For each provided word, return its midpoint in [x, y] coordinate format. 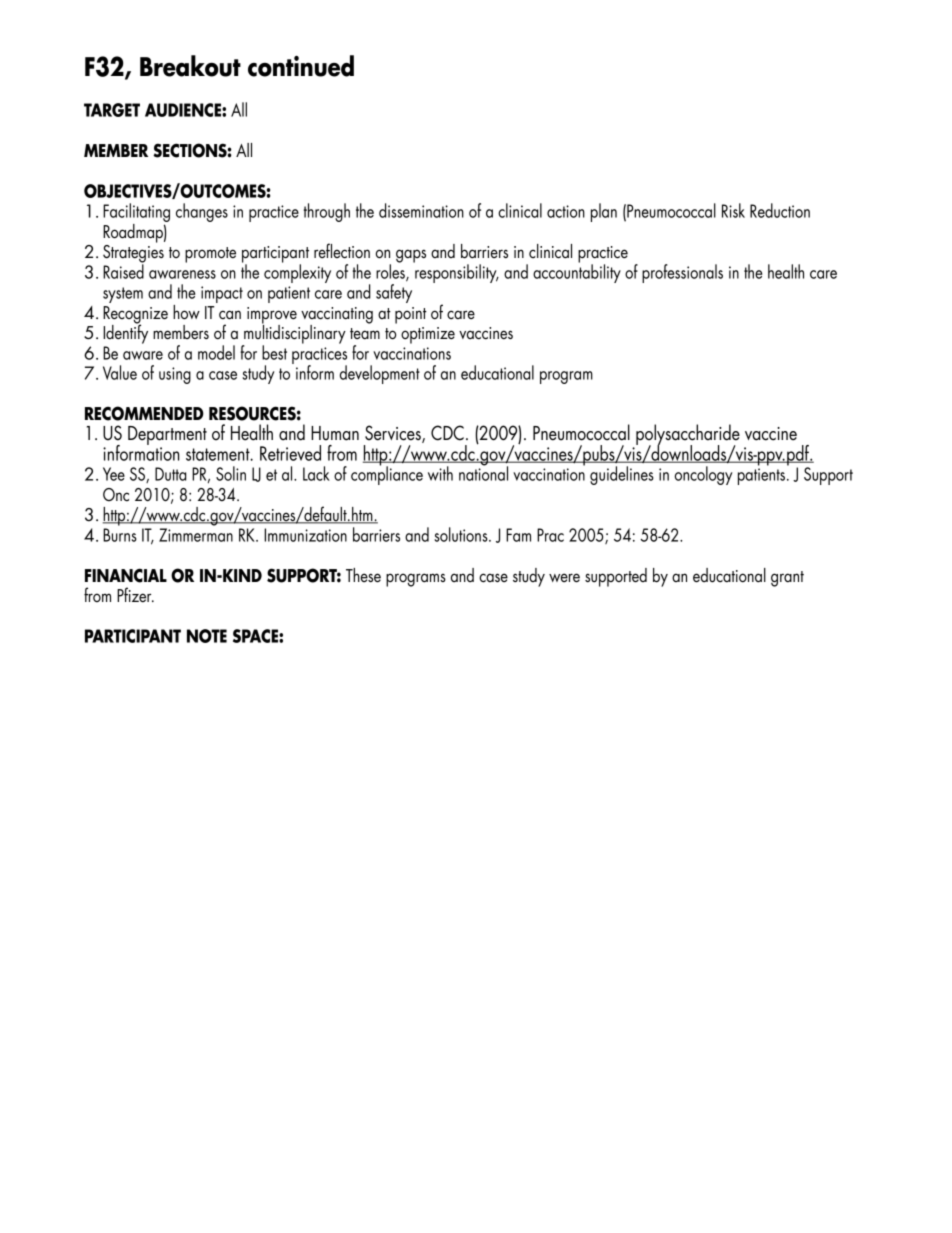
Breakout [190, 66]
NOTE [207, 636]
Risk [733, 210]
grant [787, 579]
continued [301, 66]
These [363, 575]
